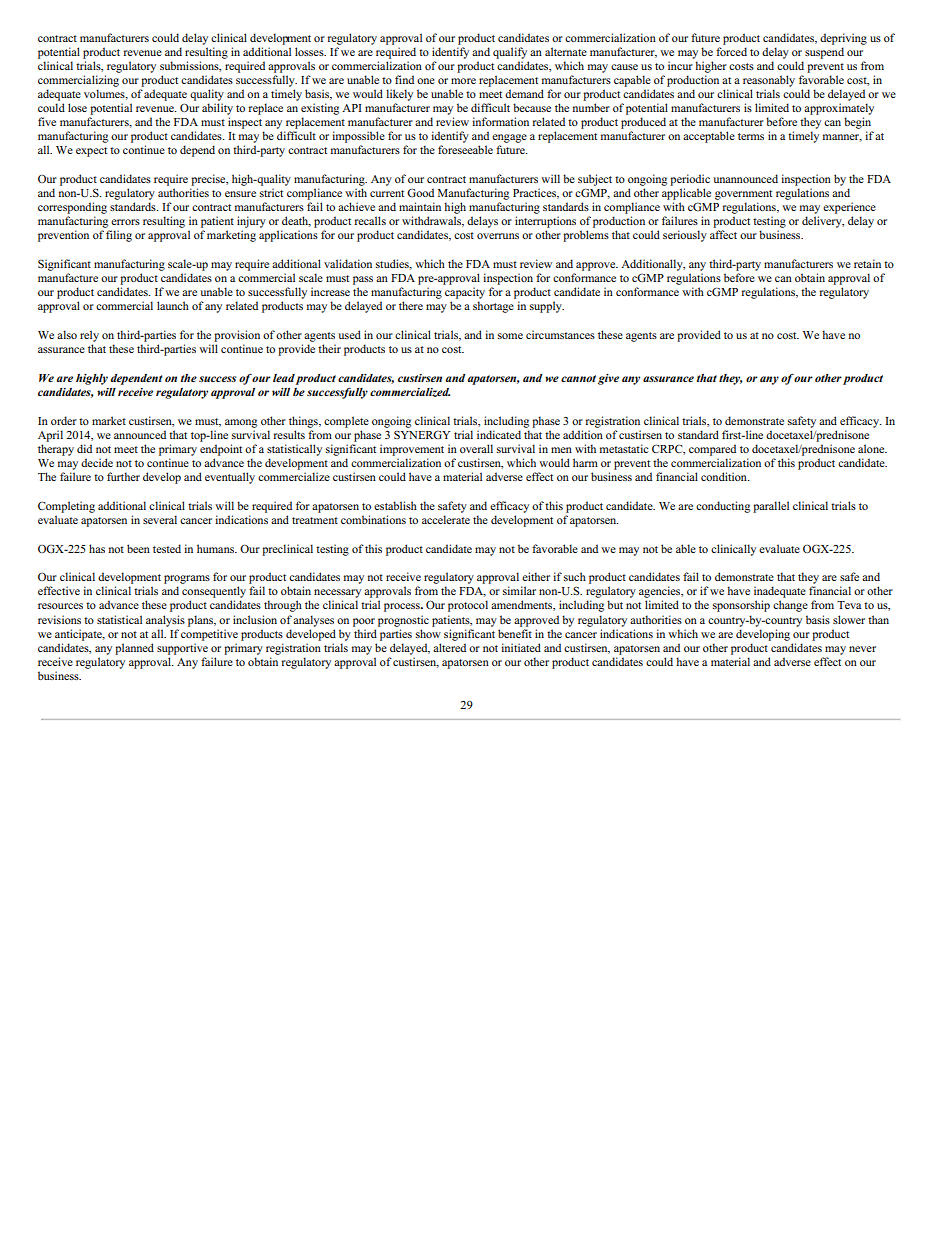  Describe the element at coordinates (173, 305) in the document. I see `launch` at that location.
